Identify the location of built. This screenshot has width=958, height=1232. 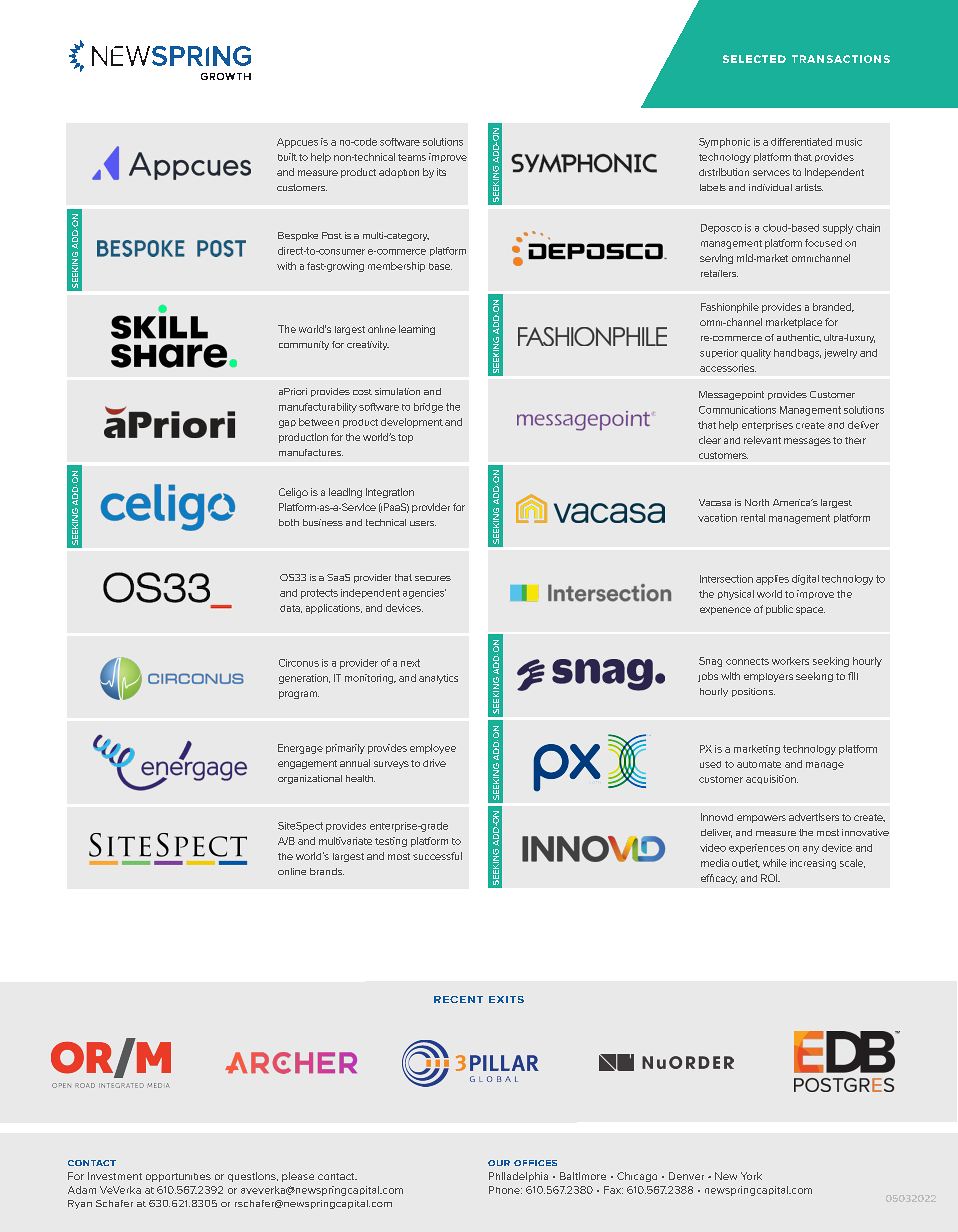
(287, 157).
